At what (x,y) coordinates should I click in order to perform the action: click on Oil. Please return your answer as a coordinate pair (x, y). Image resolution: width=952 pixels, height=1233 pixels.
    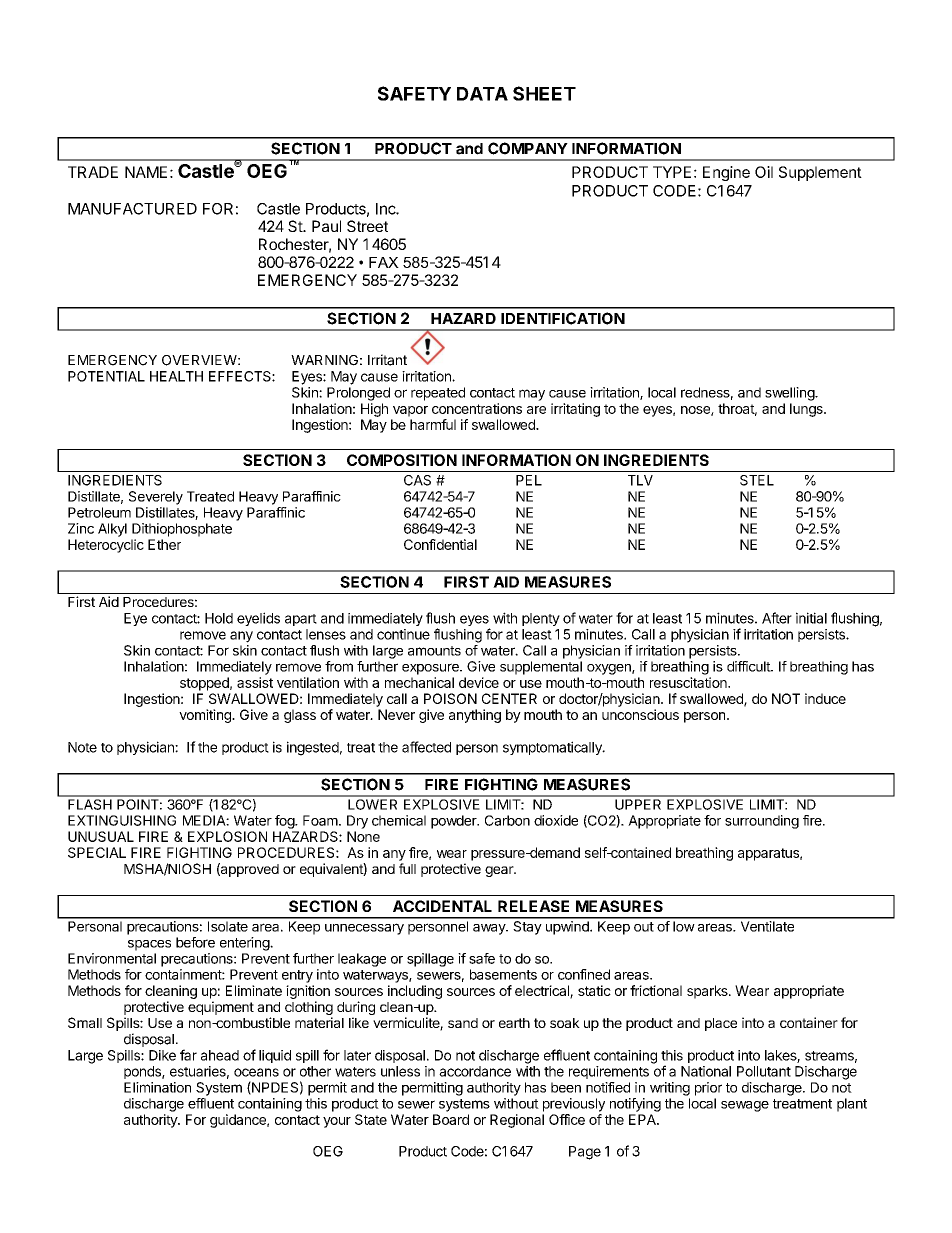
    Looking at the image, I should click on (764, 172).
